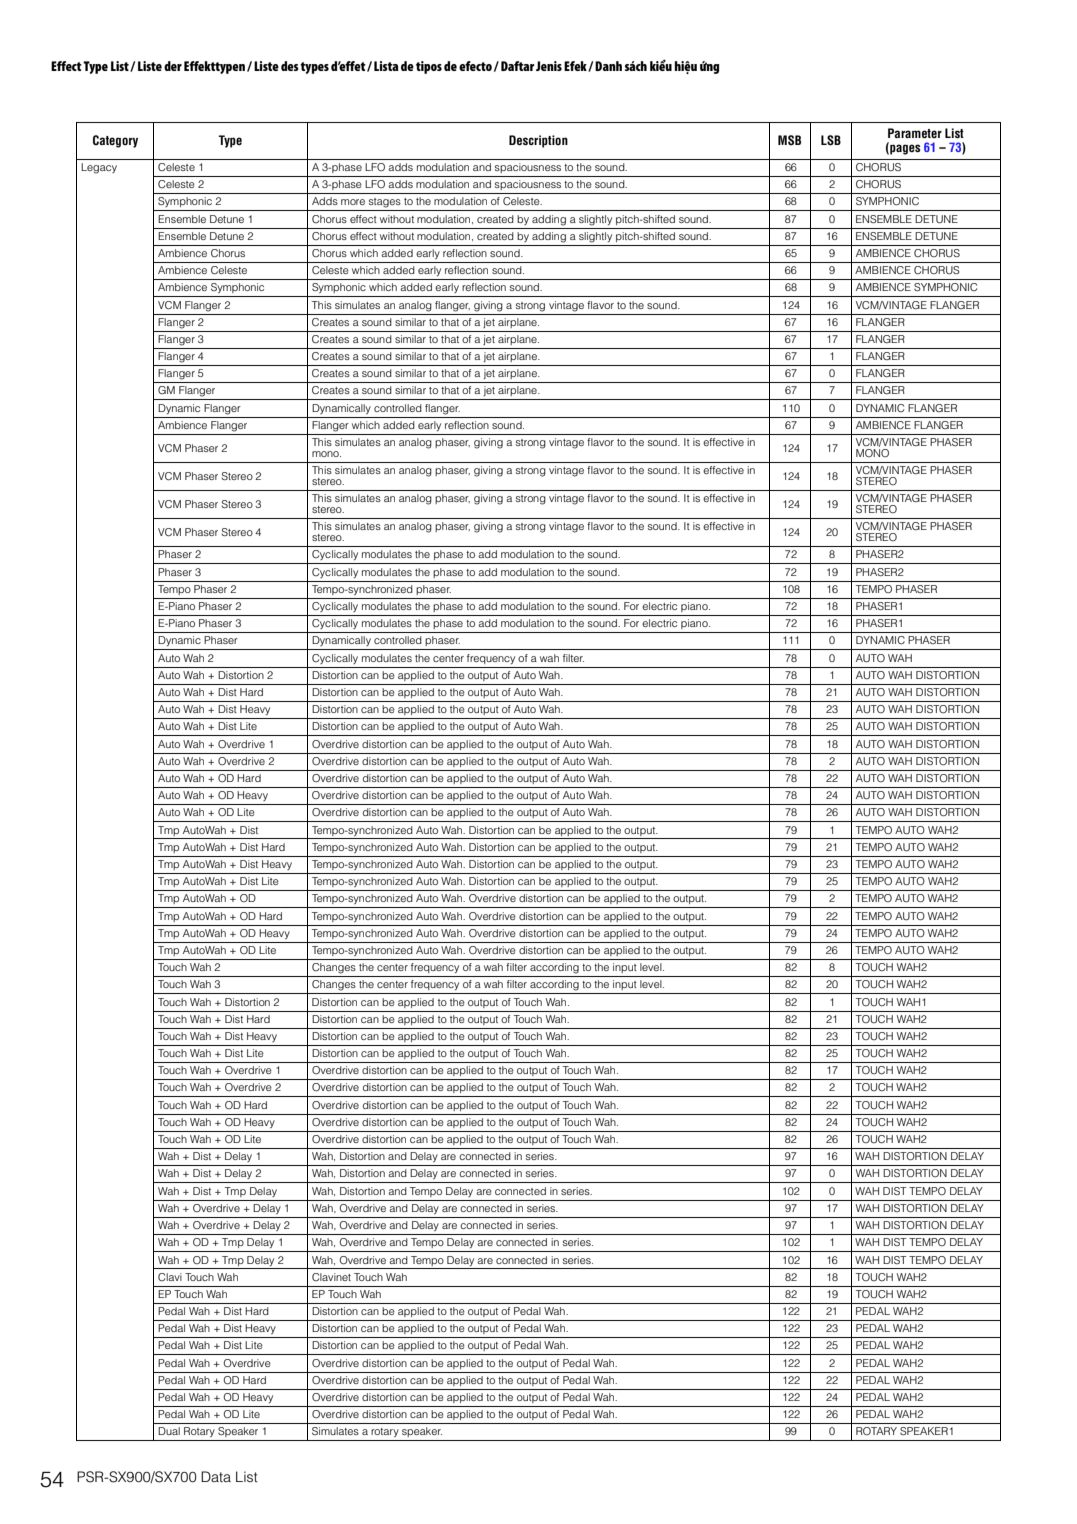 The width and height of the image is (1077, 1524). Describe the element at coordinates (517, 66) in the image. I see `Daftar` at that location.
